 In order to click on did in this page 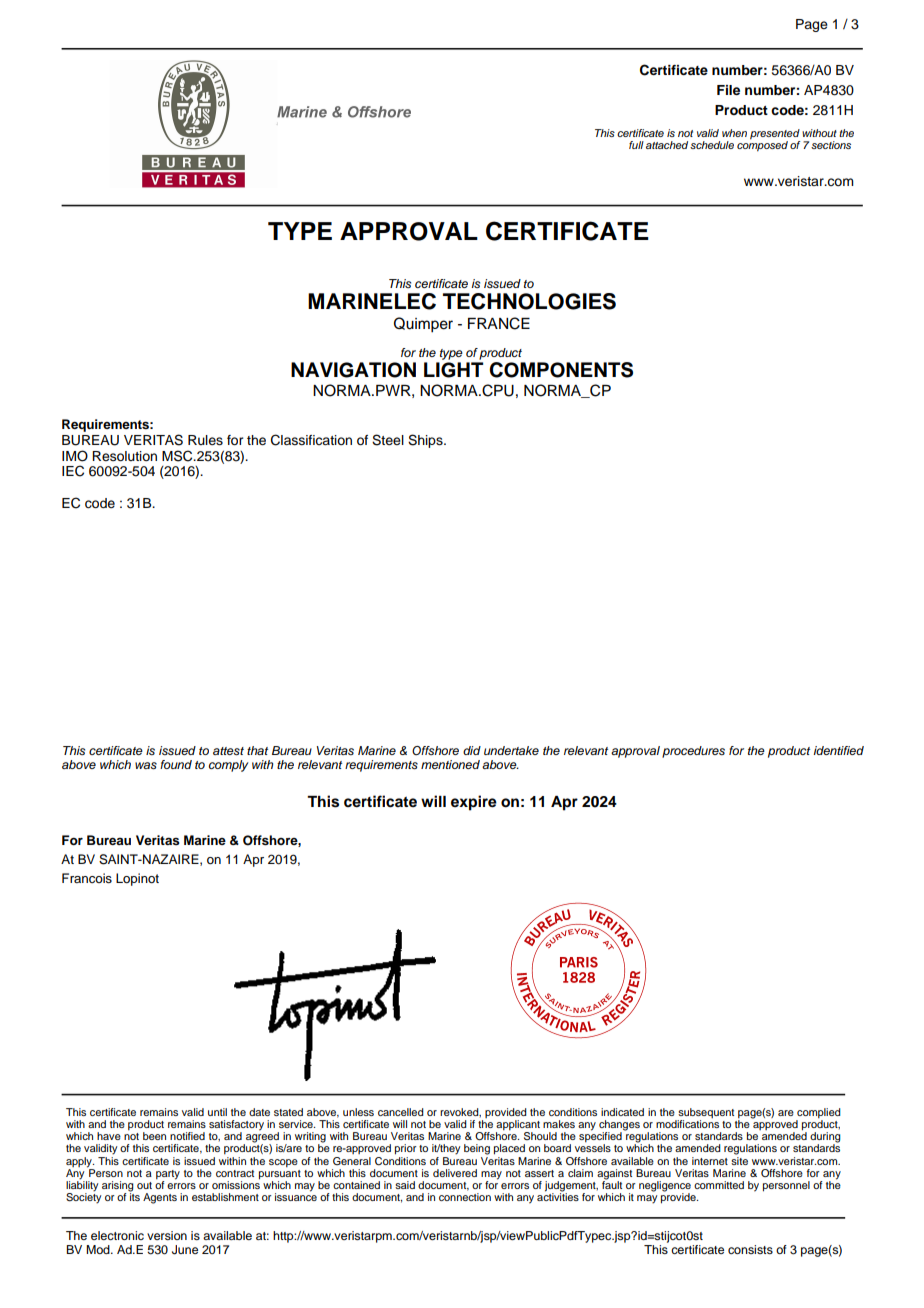, I will do `click(472, 750)`.
